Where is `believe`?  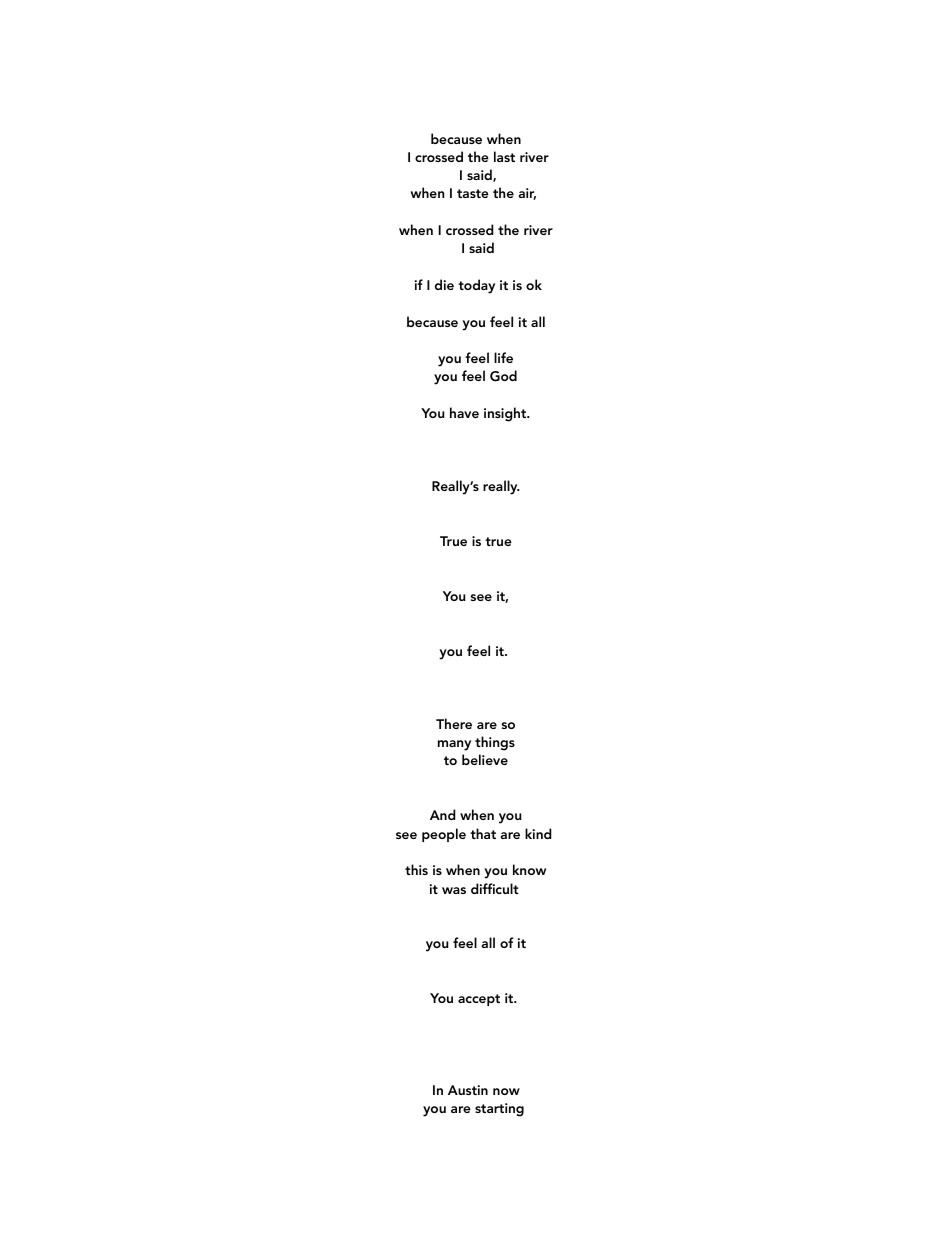 believe is located at coordinates (485, 759).
